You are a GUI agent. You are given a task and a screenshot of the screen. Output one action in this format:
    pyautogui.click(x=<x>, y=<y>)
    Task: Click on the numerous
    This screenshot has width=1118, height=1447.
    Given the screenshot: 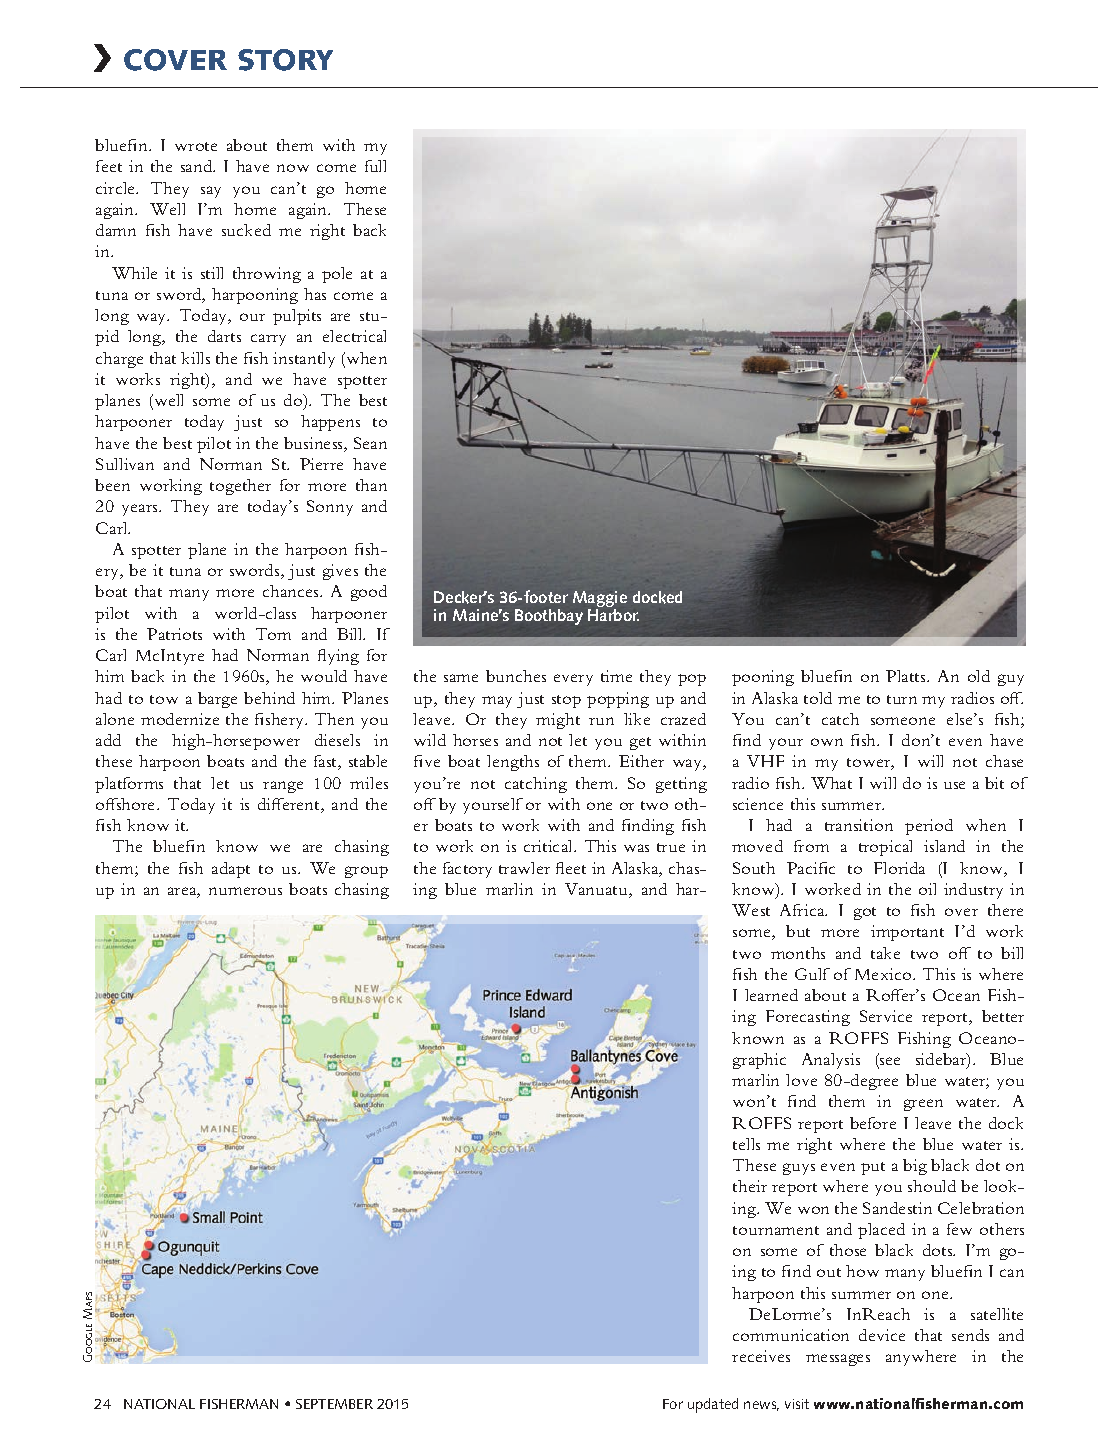 What is the action you would take?
    pyautogui.click(x=245, y=891)
